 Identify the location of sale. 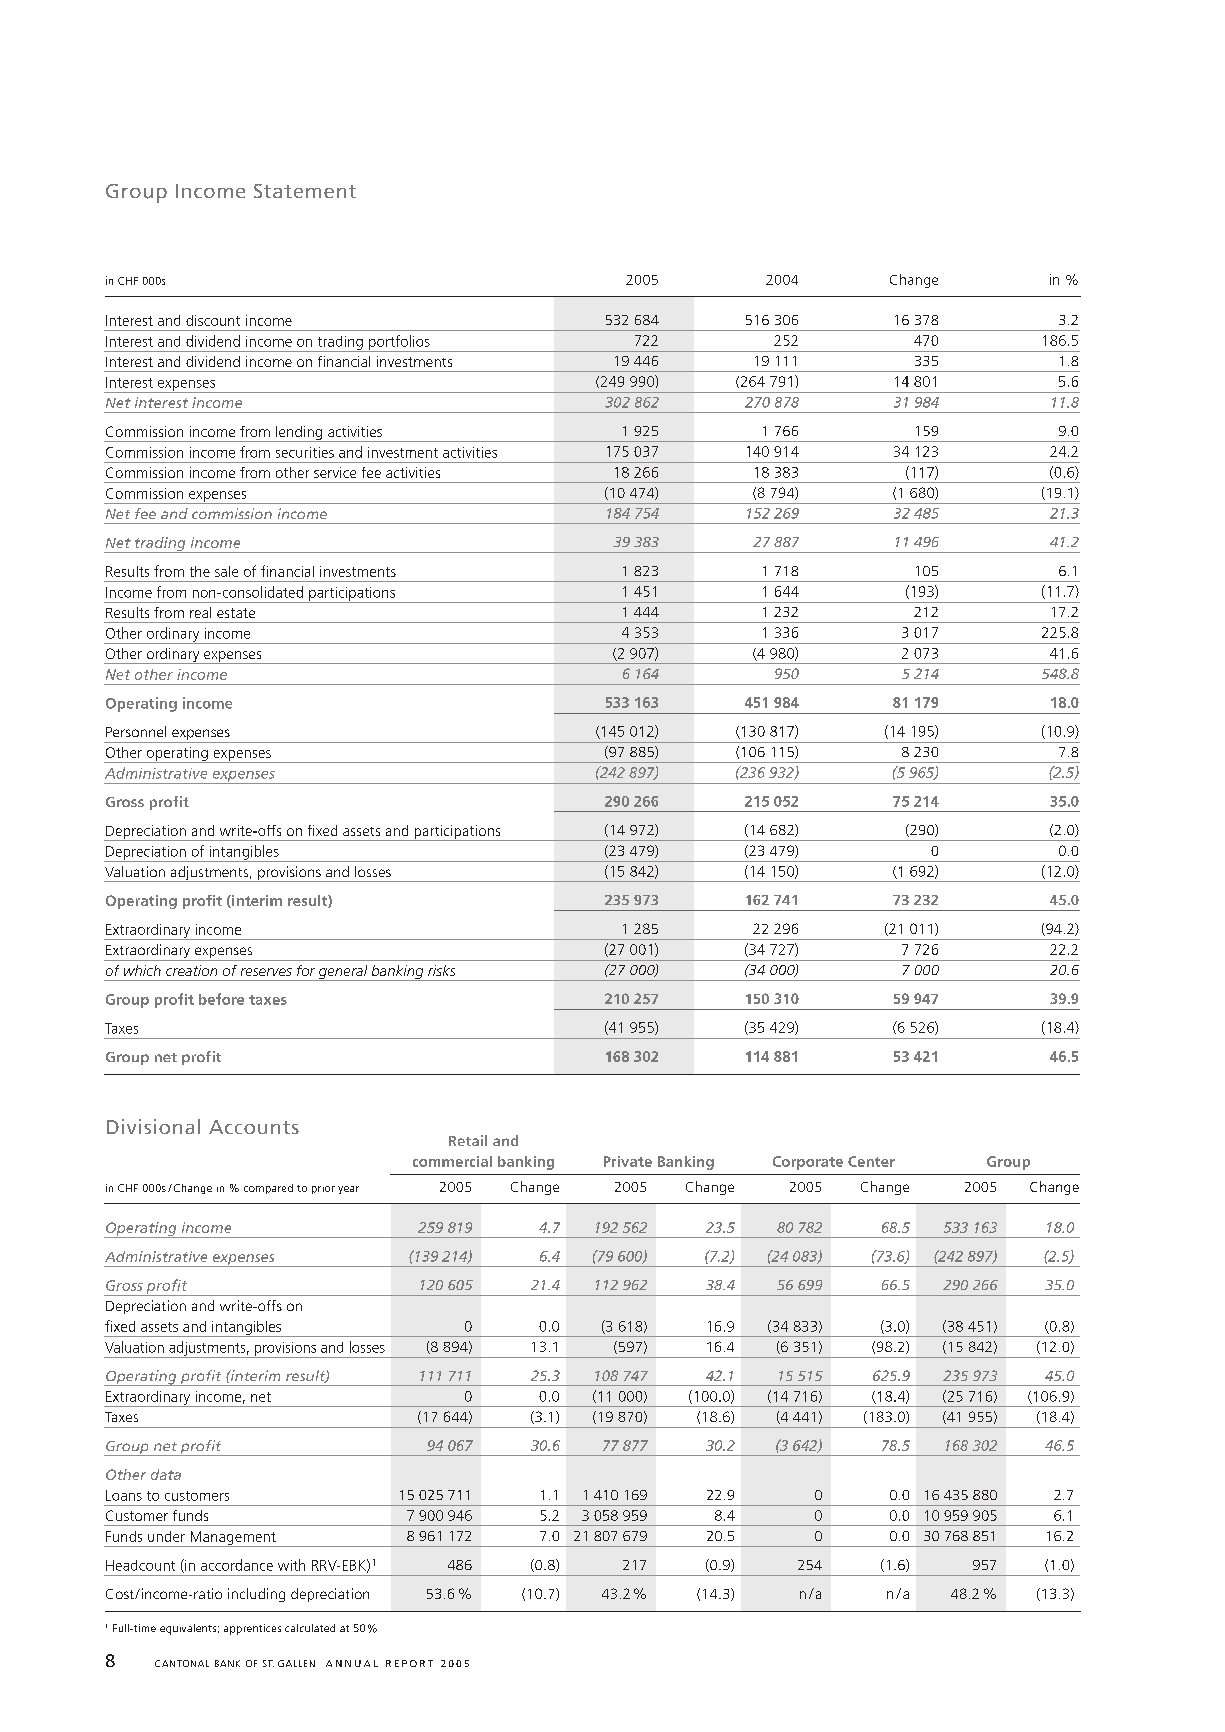
(226, 571).
